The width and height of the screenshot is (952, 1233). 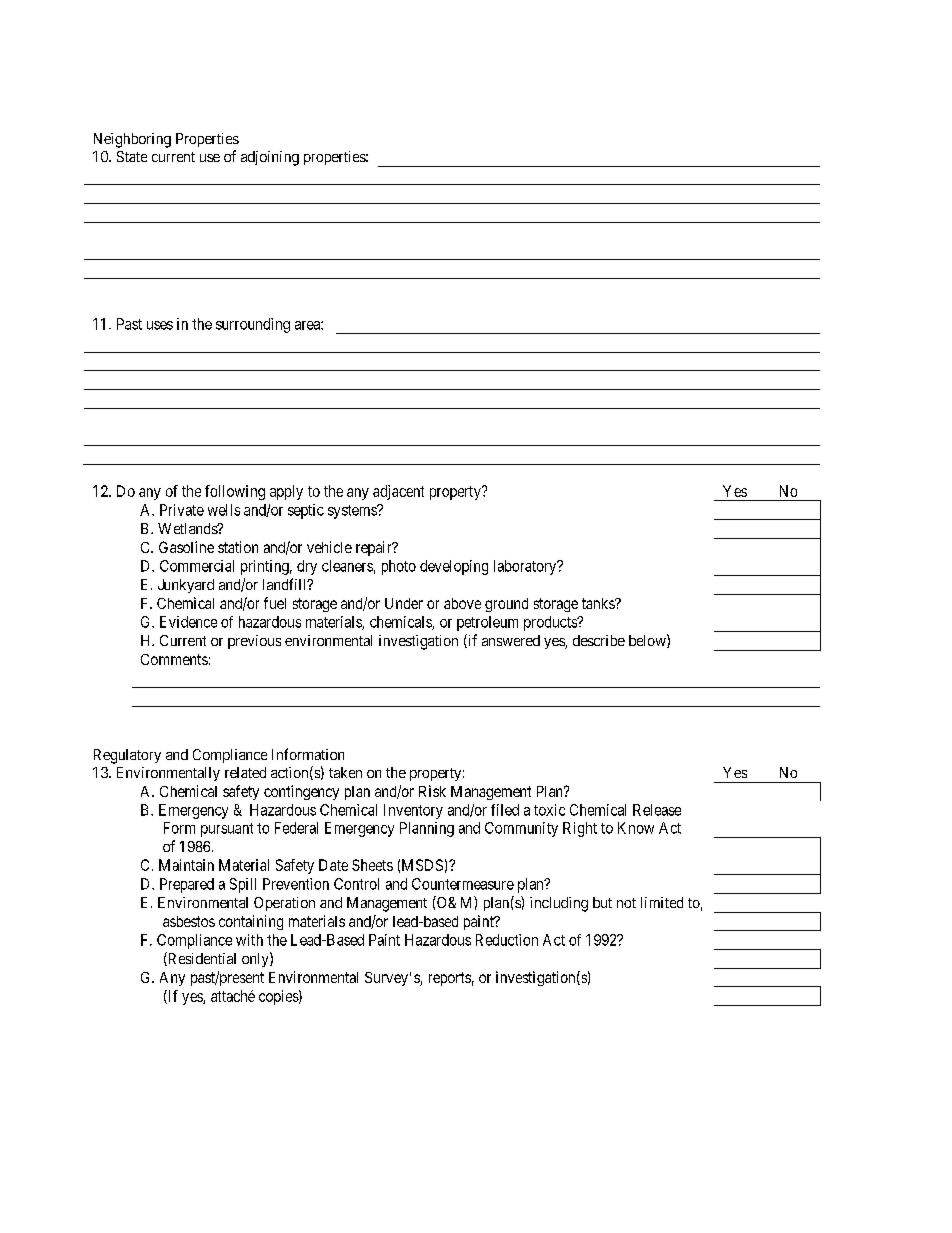 What do you see at coordinates (599, 640) in the screenshot?
I see `describe` at bounding box center [599, 640].
